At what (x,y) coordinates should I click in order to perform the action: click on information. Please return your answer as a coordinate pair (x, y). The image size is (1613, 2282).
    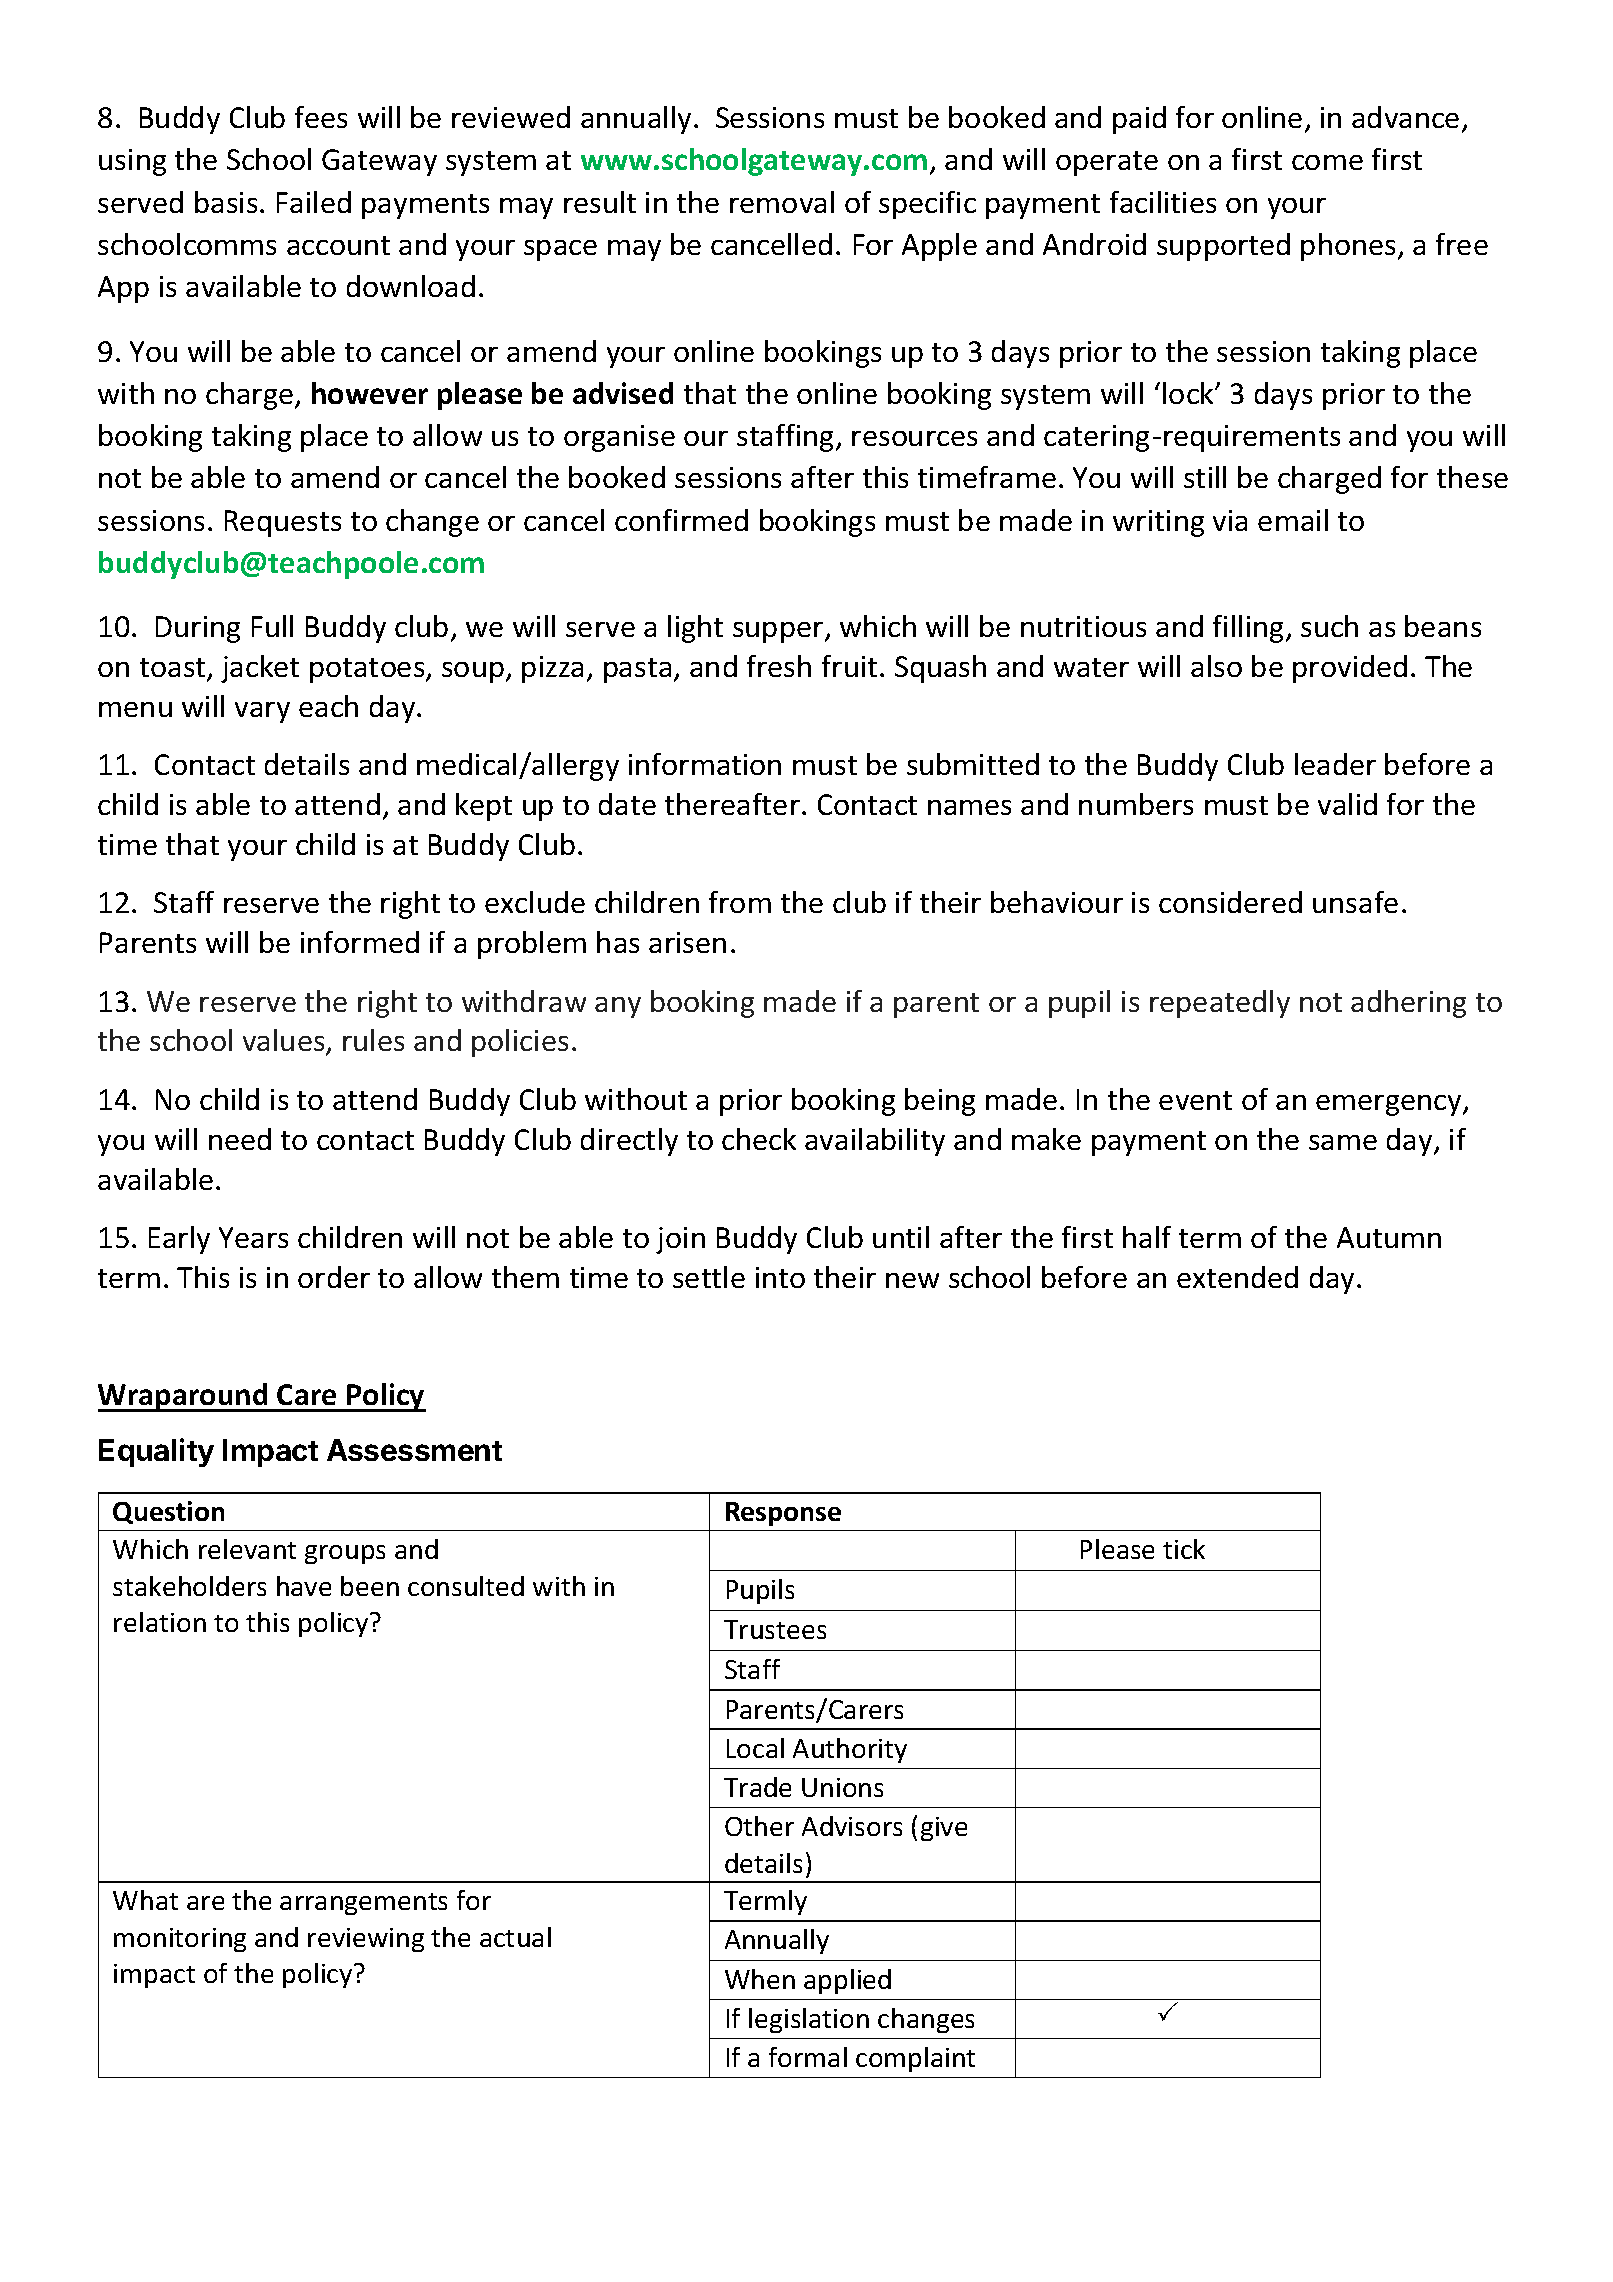
    Looking at the image, I should click on (705, 764).
